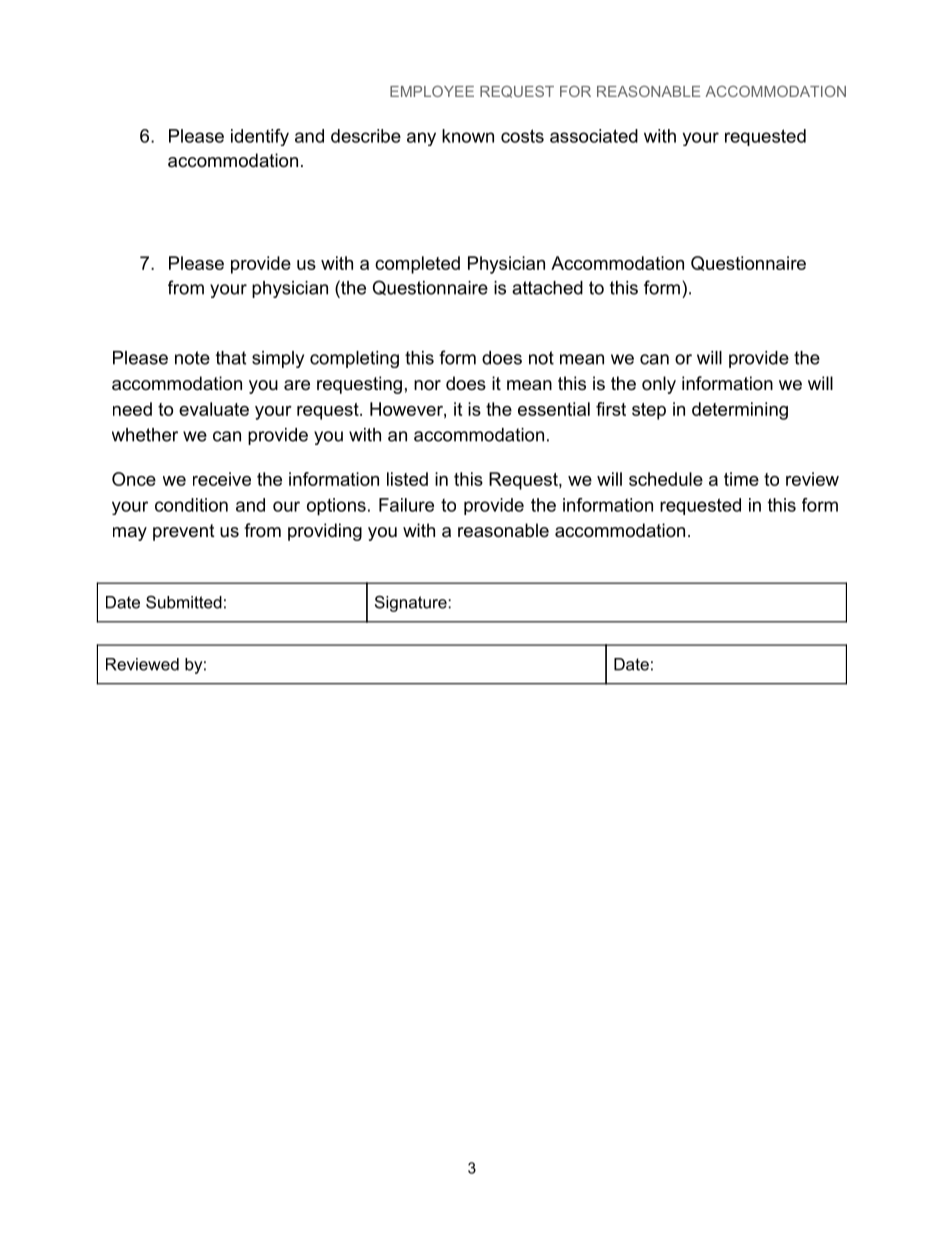 This document has width=952, height=1233. I want to click on Signature, so click(412, 603).
